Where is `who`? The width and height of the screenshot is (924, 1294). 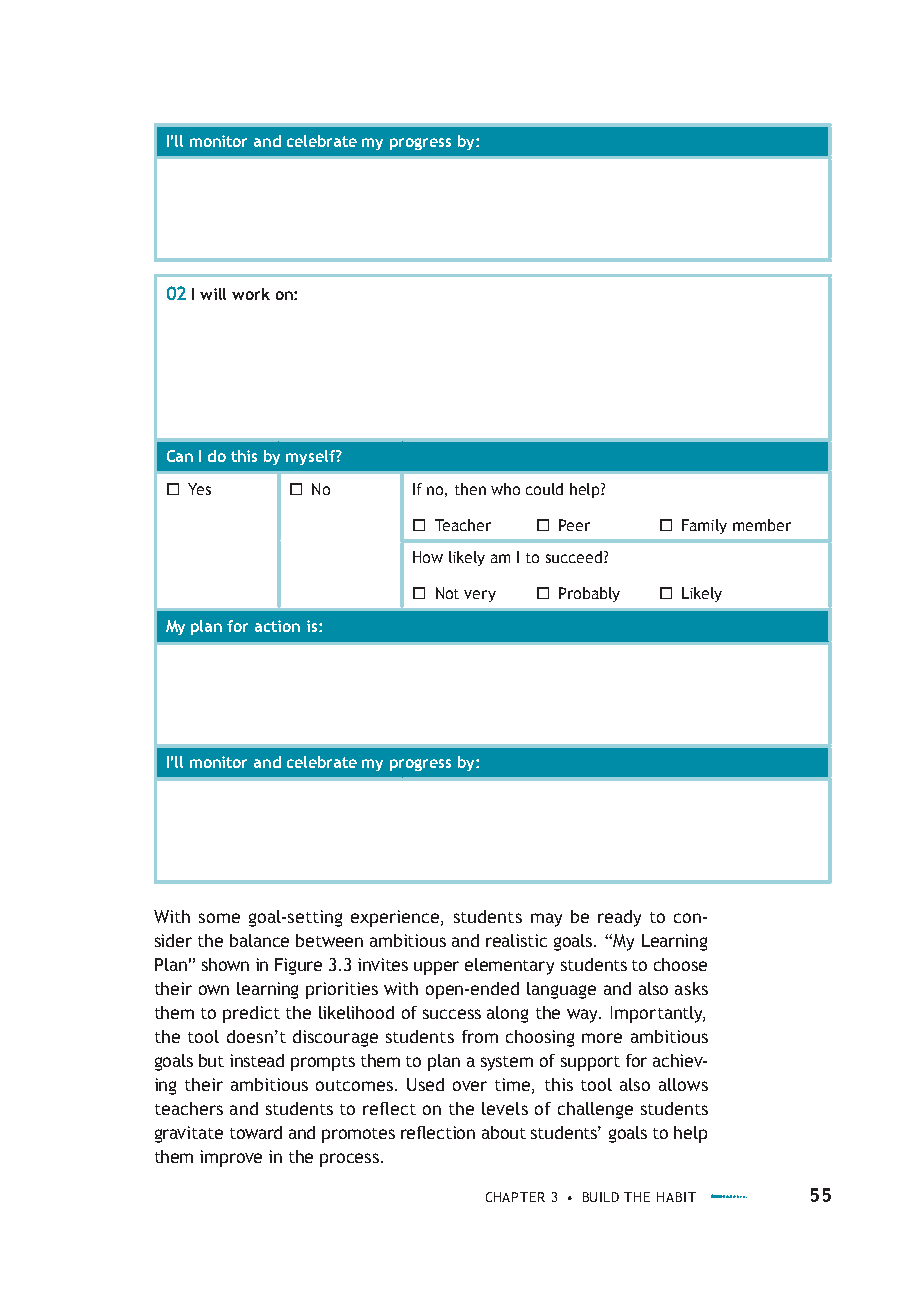 who is located at coordinates (505, 489).
